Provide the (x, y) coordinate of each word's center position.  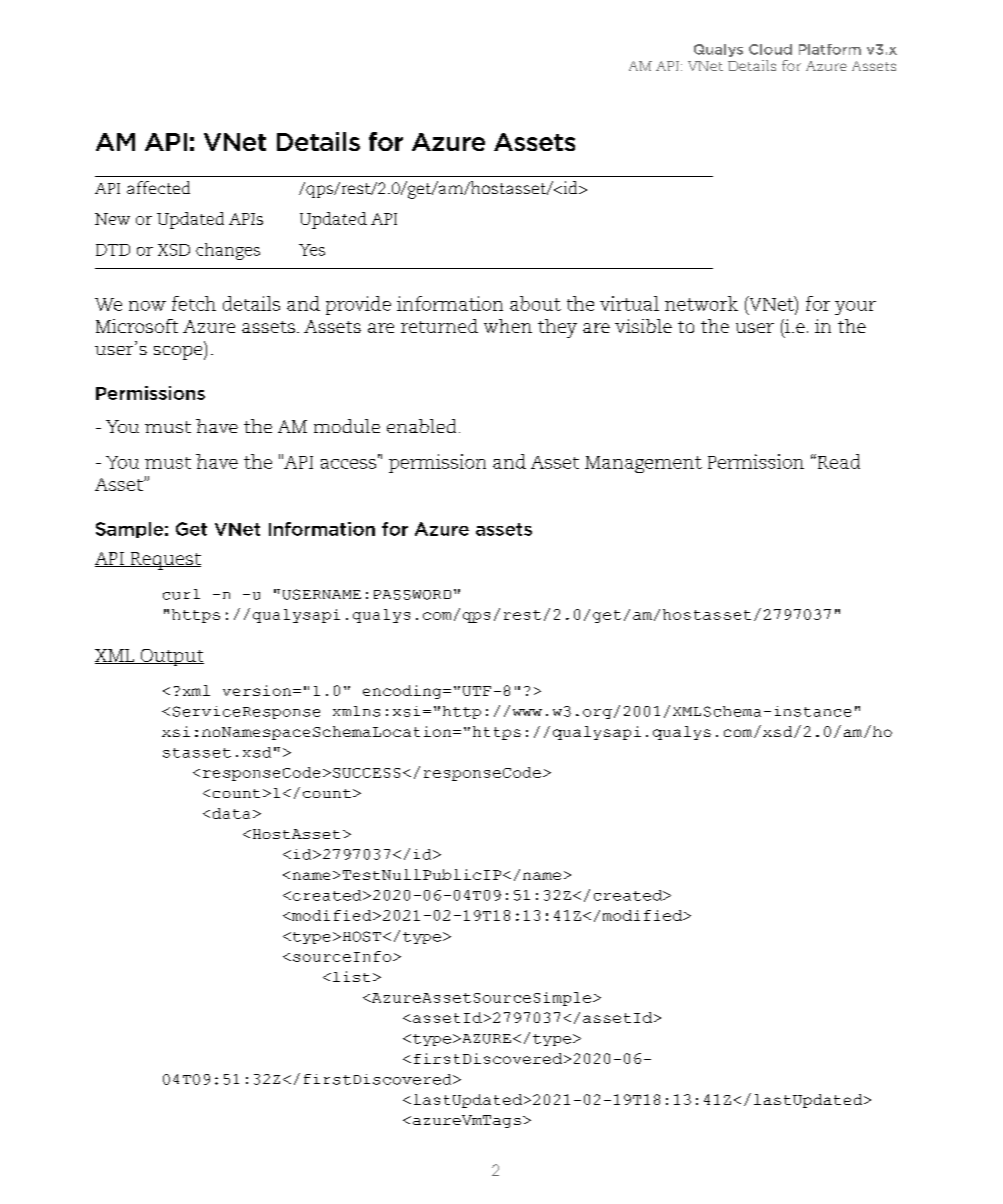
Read (837, 461)
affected (158, 187)
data (231, 813)
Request (164, 561)
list (351, 976)
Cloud (770, 49)
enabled (421, 426)
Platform (830, 49)
